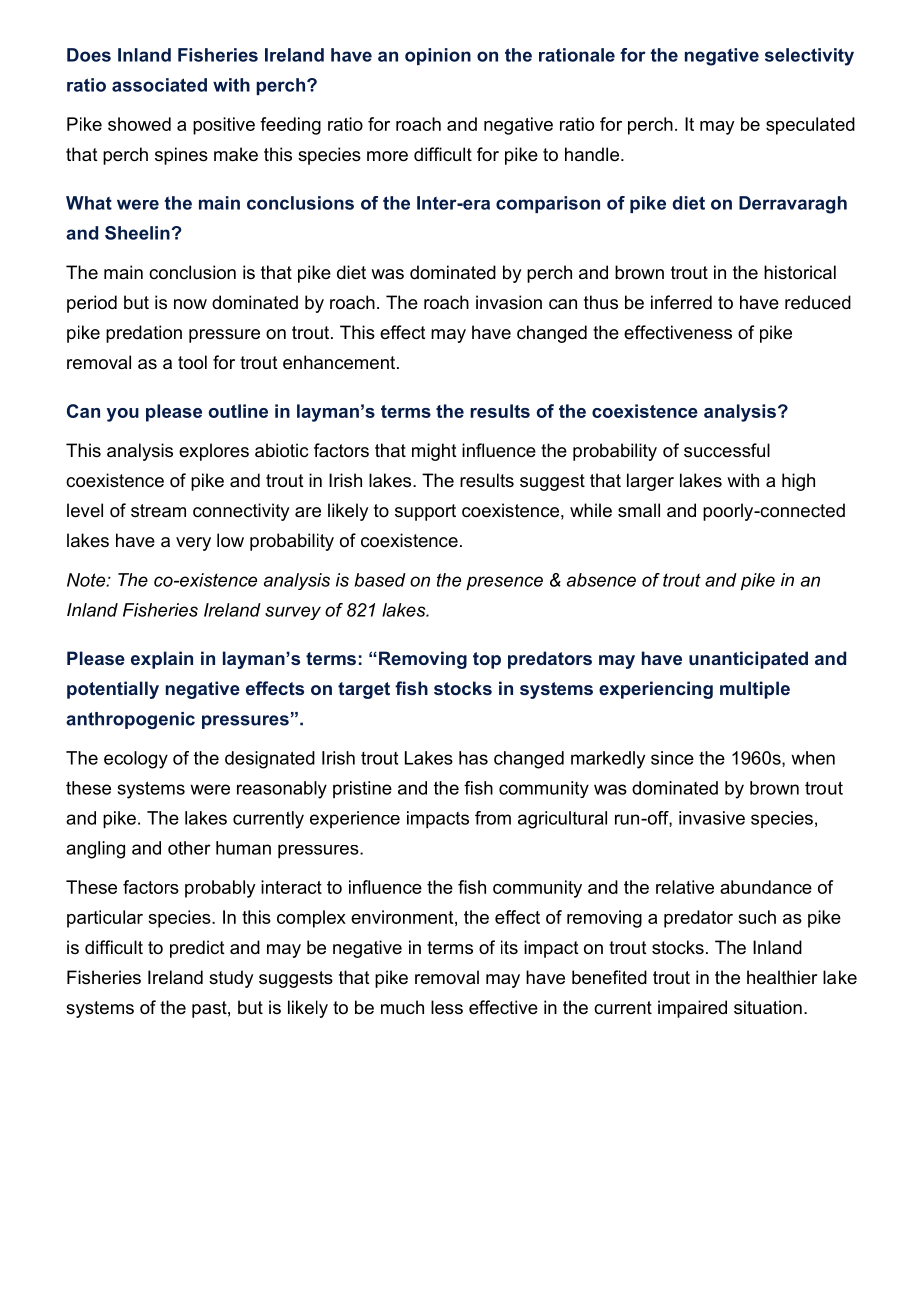 The width and height of the image is (924, 1308). Describe the element at coordinates (639, 510) in the image. I see `small` at that location.
